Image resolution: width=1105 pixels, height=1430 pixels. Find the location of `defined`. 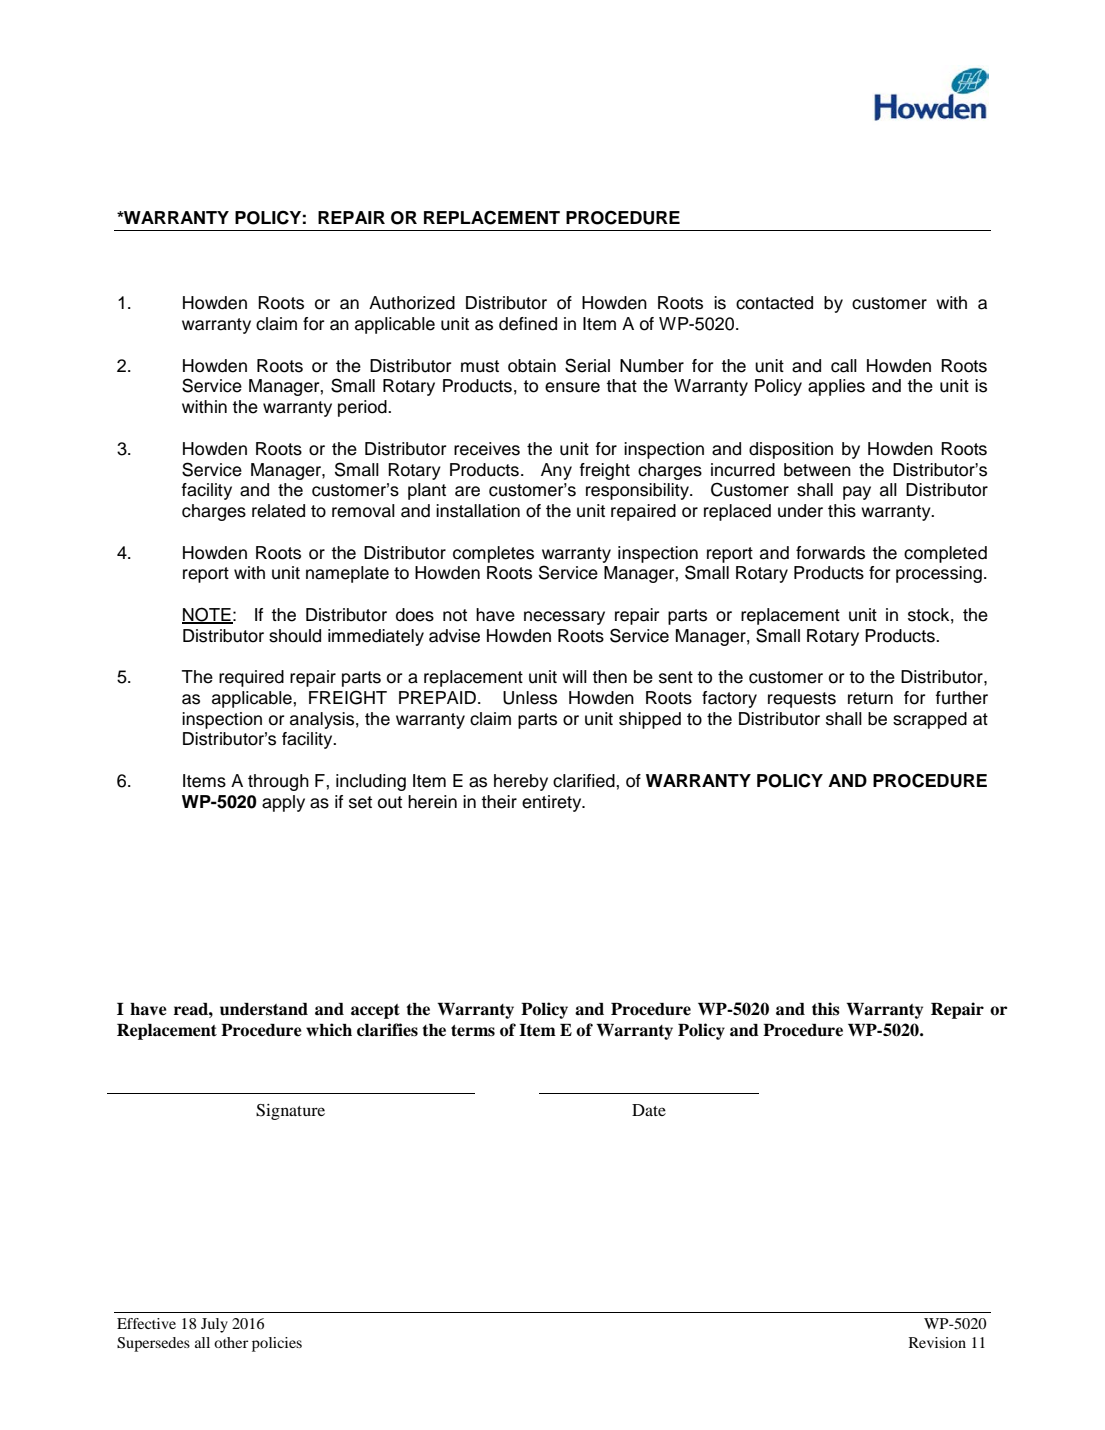

defined is located at coordinates (528, 324).
